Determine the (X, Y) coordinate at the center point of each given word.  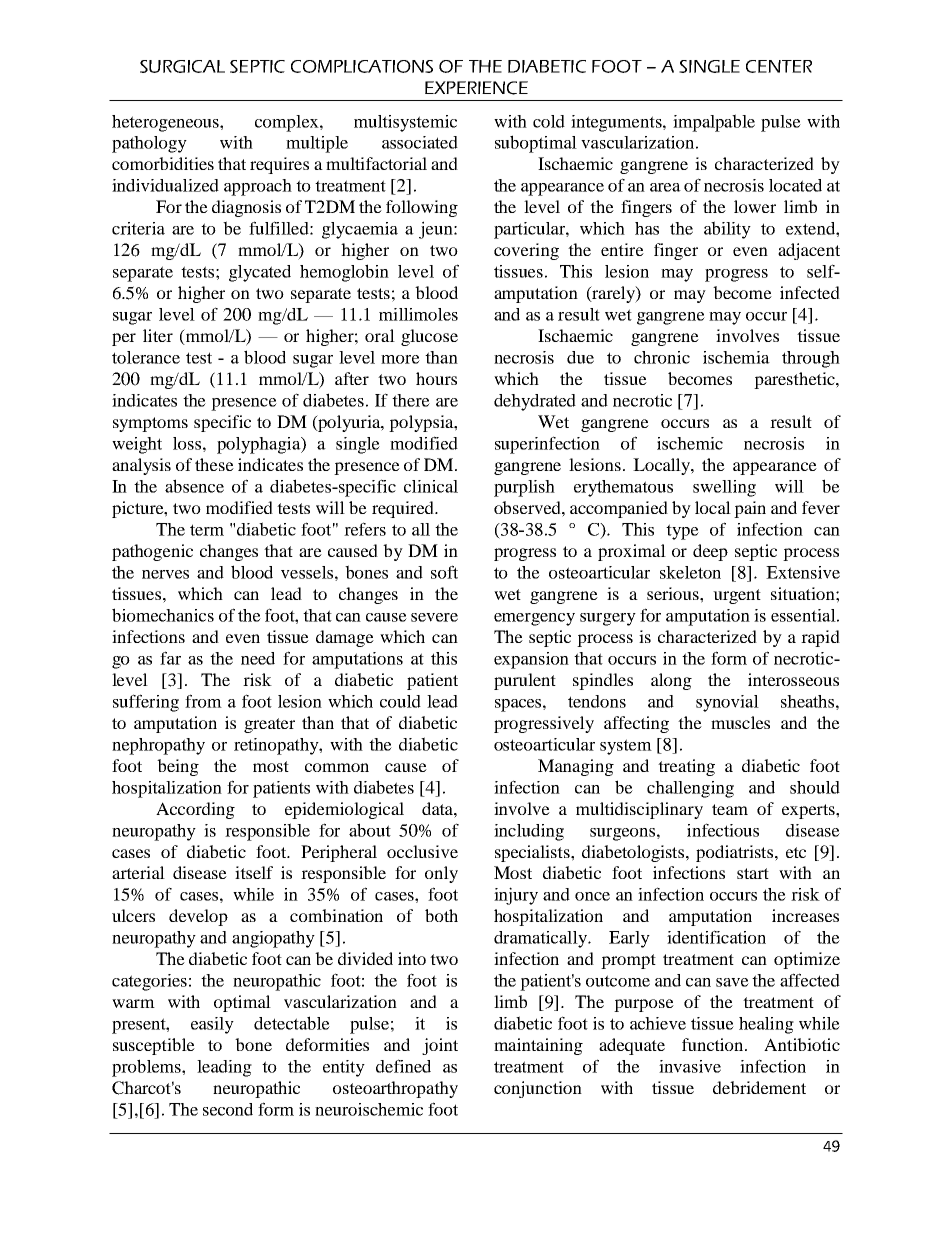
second (228, 1109)
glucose (429, 337)
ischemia (736, 357)
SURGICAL (182, 66)
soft (444, 572)
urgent (737, 596)
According (195, 810)
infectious (723, 830)
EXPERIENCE (476, 88)
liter (158, 335)
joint (440, 1046)
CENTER (779, 66)
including (529, 832)
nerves (165, 574)
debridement (759, 1087)
